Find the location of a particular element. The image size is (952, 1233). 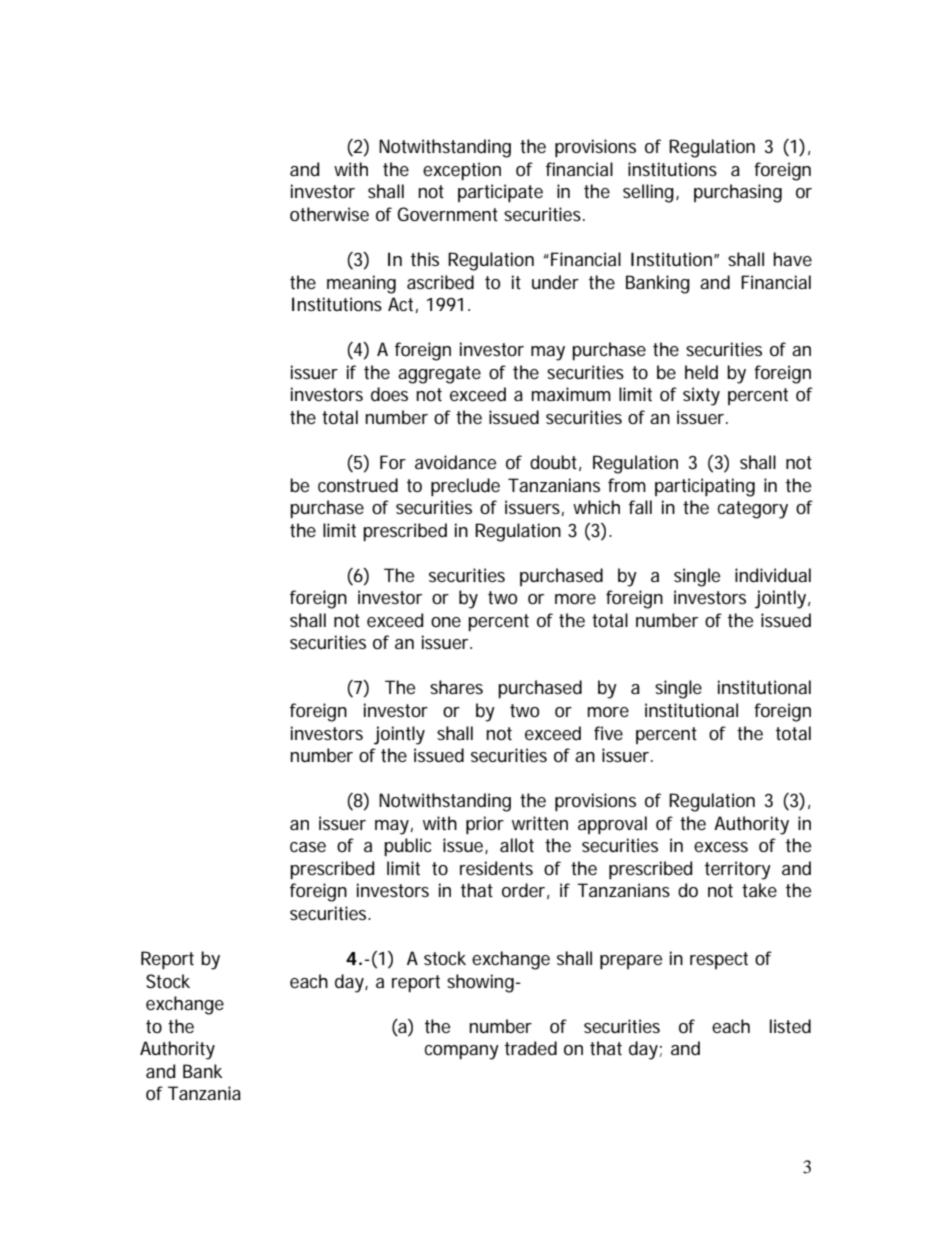

which is located at coordinates (596, 507).
